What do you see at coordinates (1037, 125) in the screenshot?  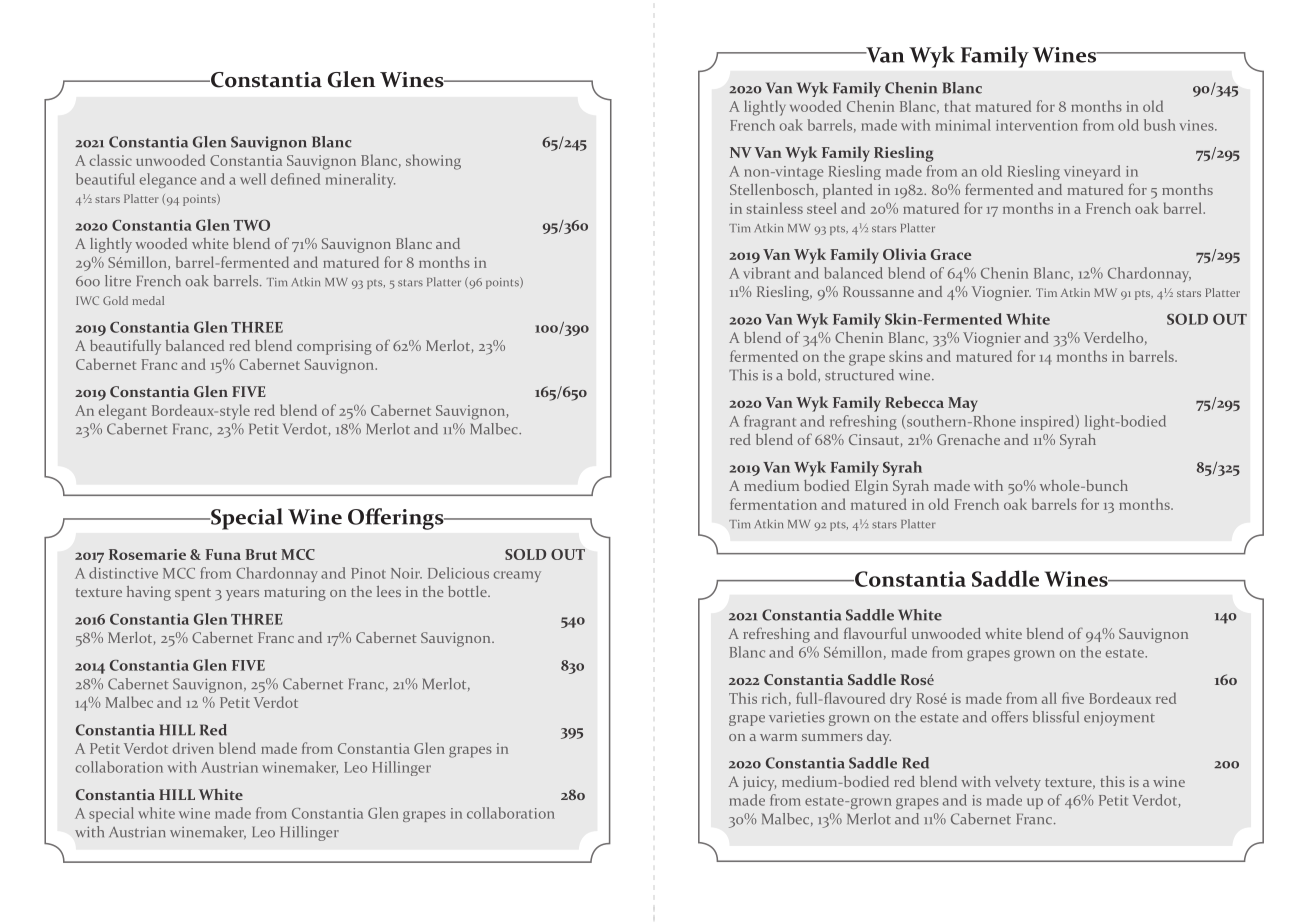 I see `intervention` at bounding box center [1037, 125].
